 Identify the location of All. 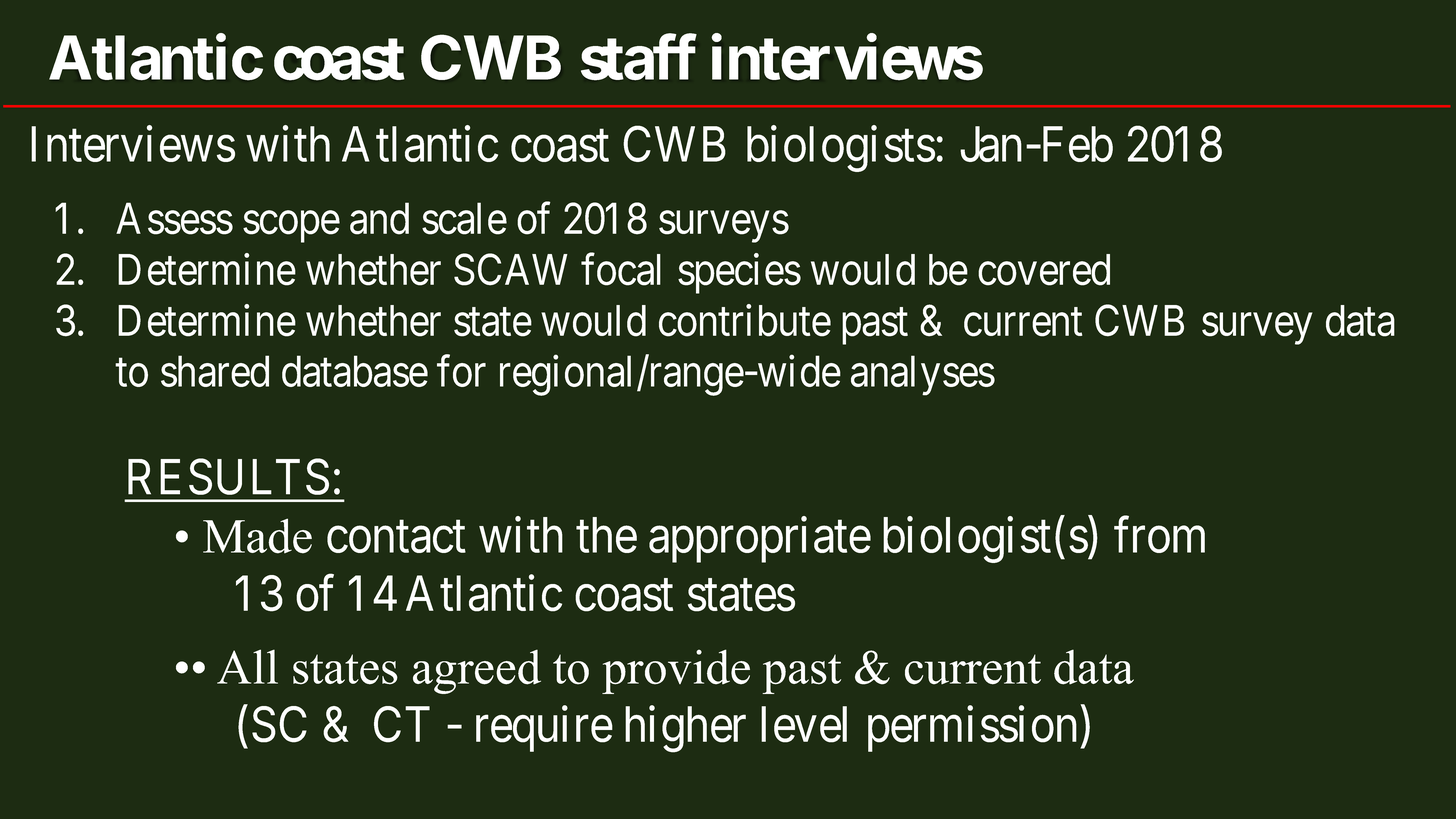
(247, 666).
